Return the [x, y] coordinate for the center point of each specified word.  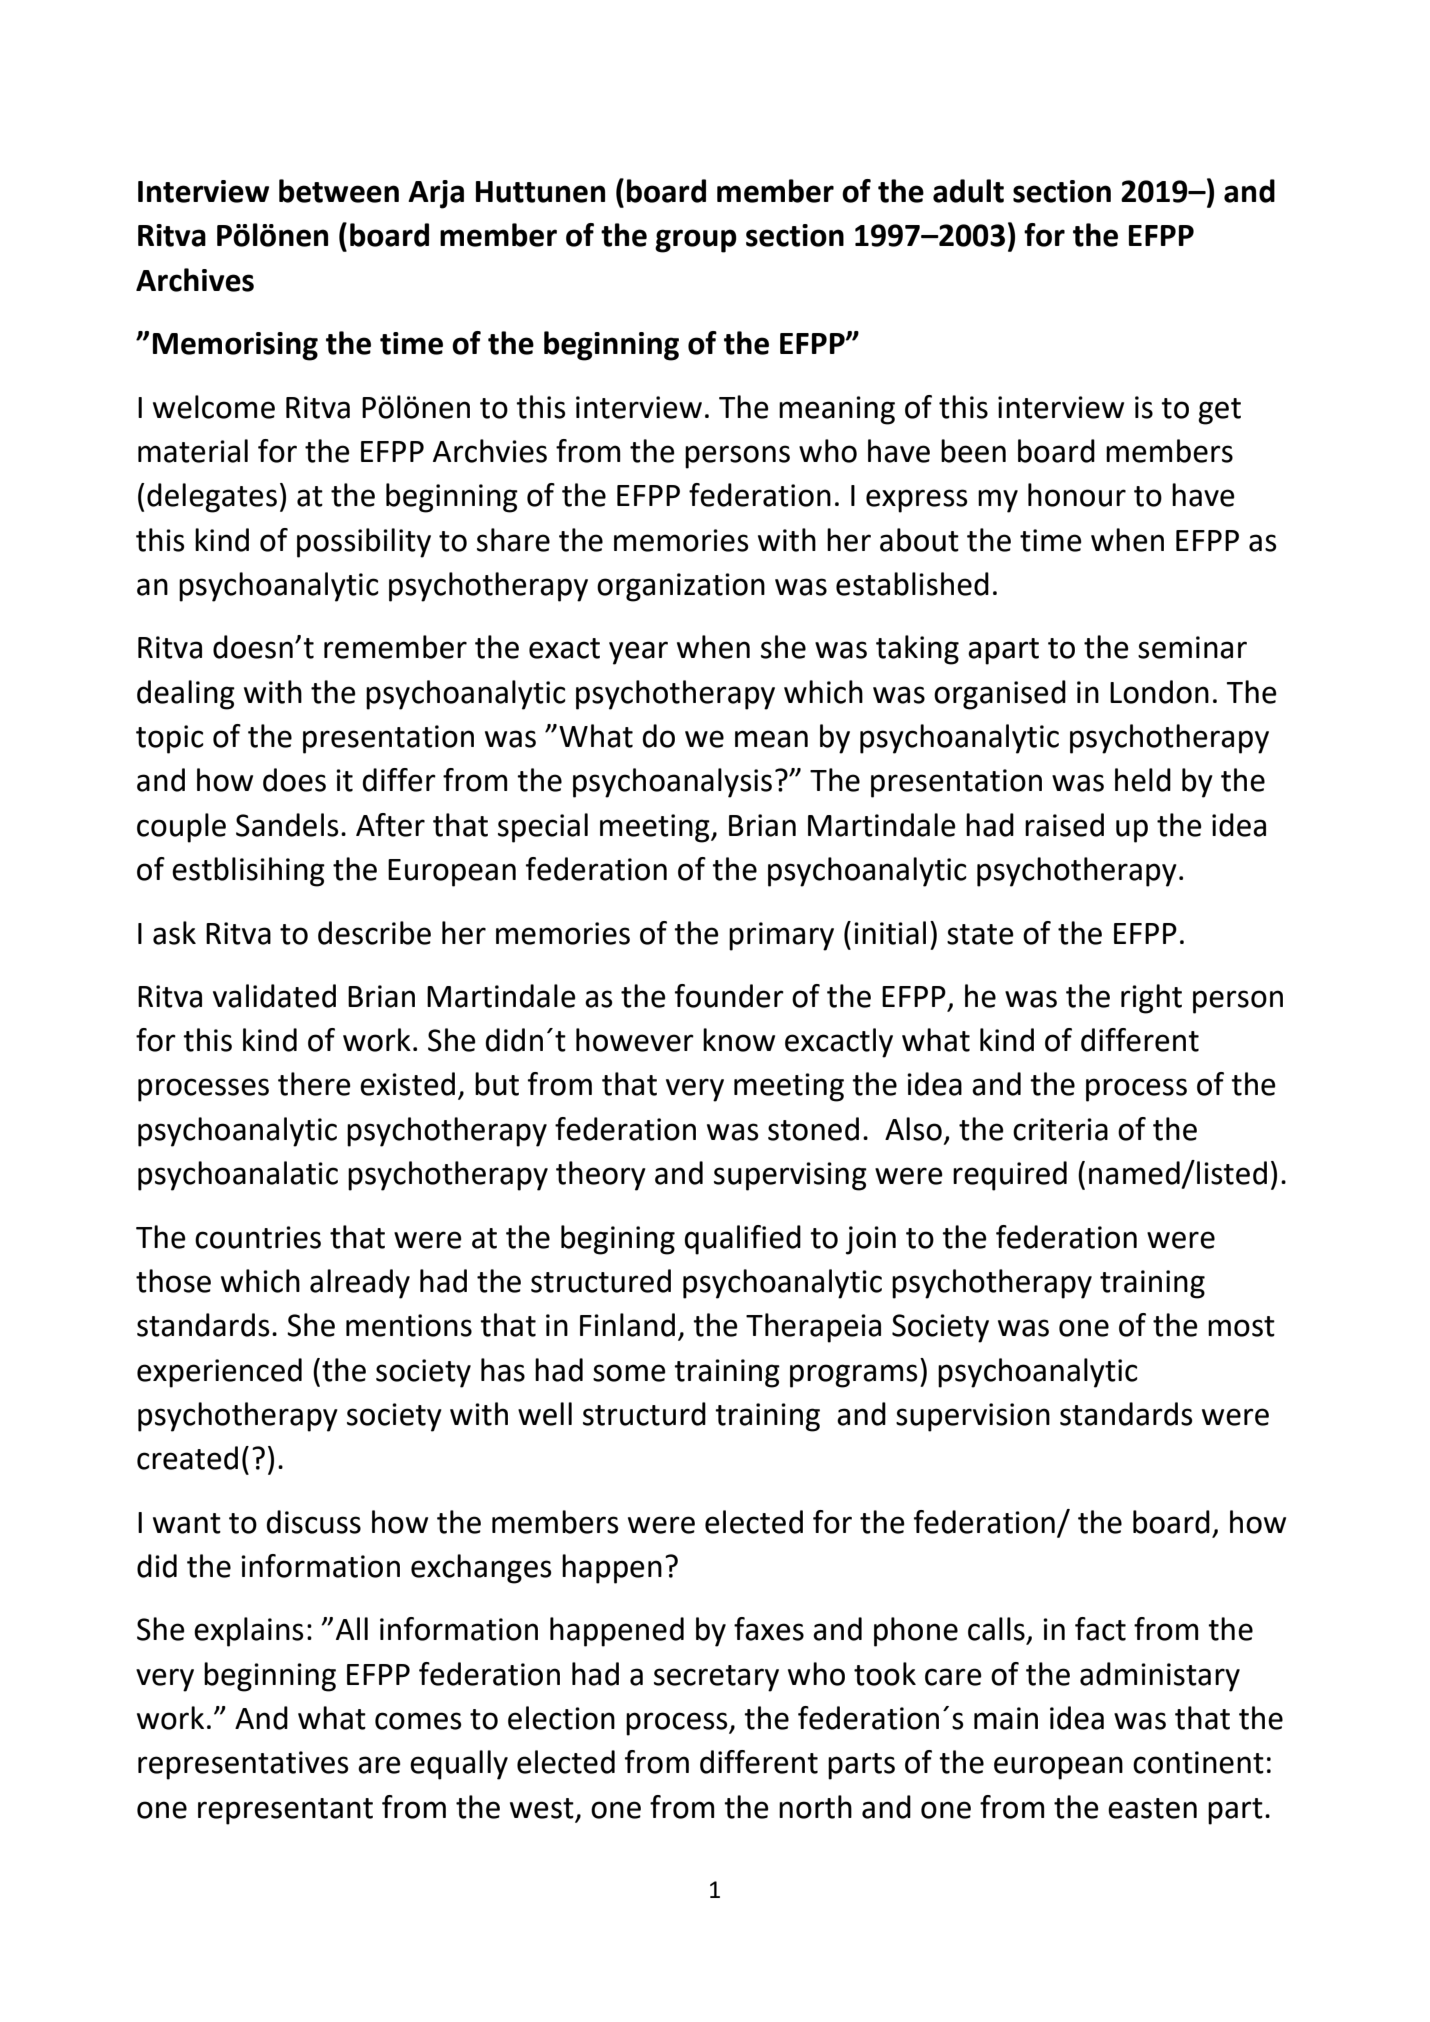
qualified [742, 1240]
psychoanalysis [672, 783]
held [1143, 780]
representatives [243, 1765]
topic [170, 739]
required [1010, 1176]
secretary [716, 1678]
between [339, 191]
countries [258, 1237]
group [696, 241]
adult [968, 191]
